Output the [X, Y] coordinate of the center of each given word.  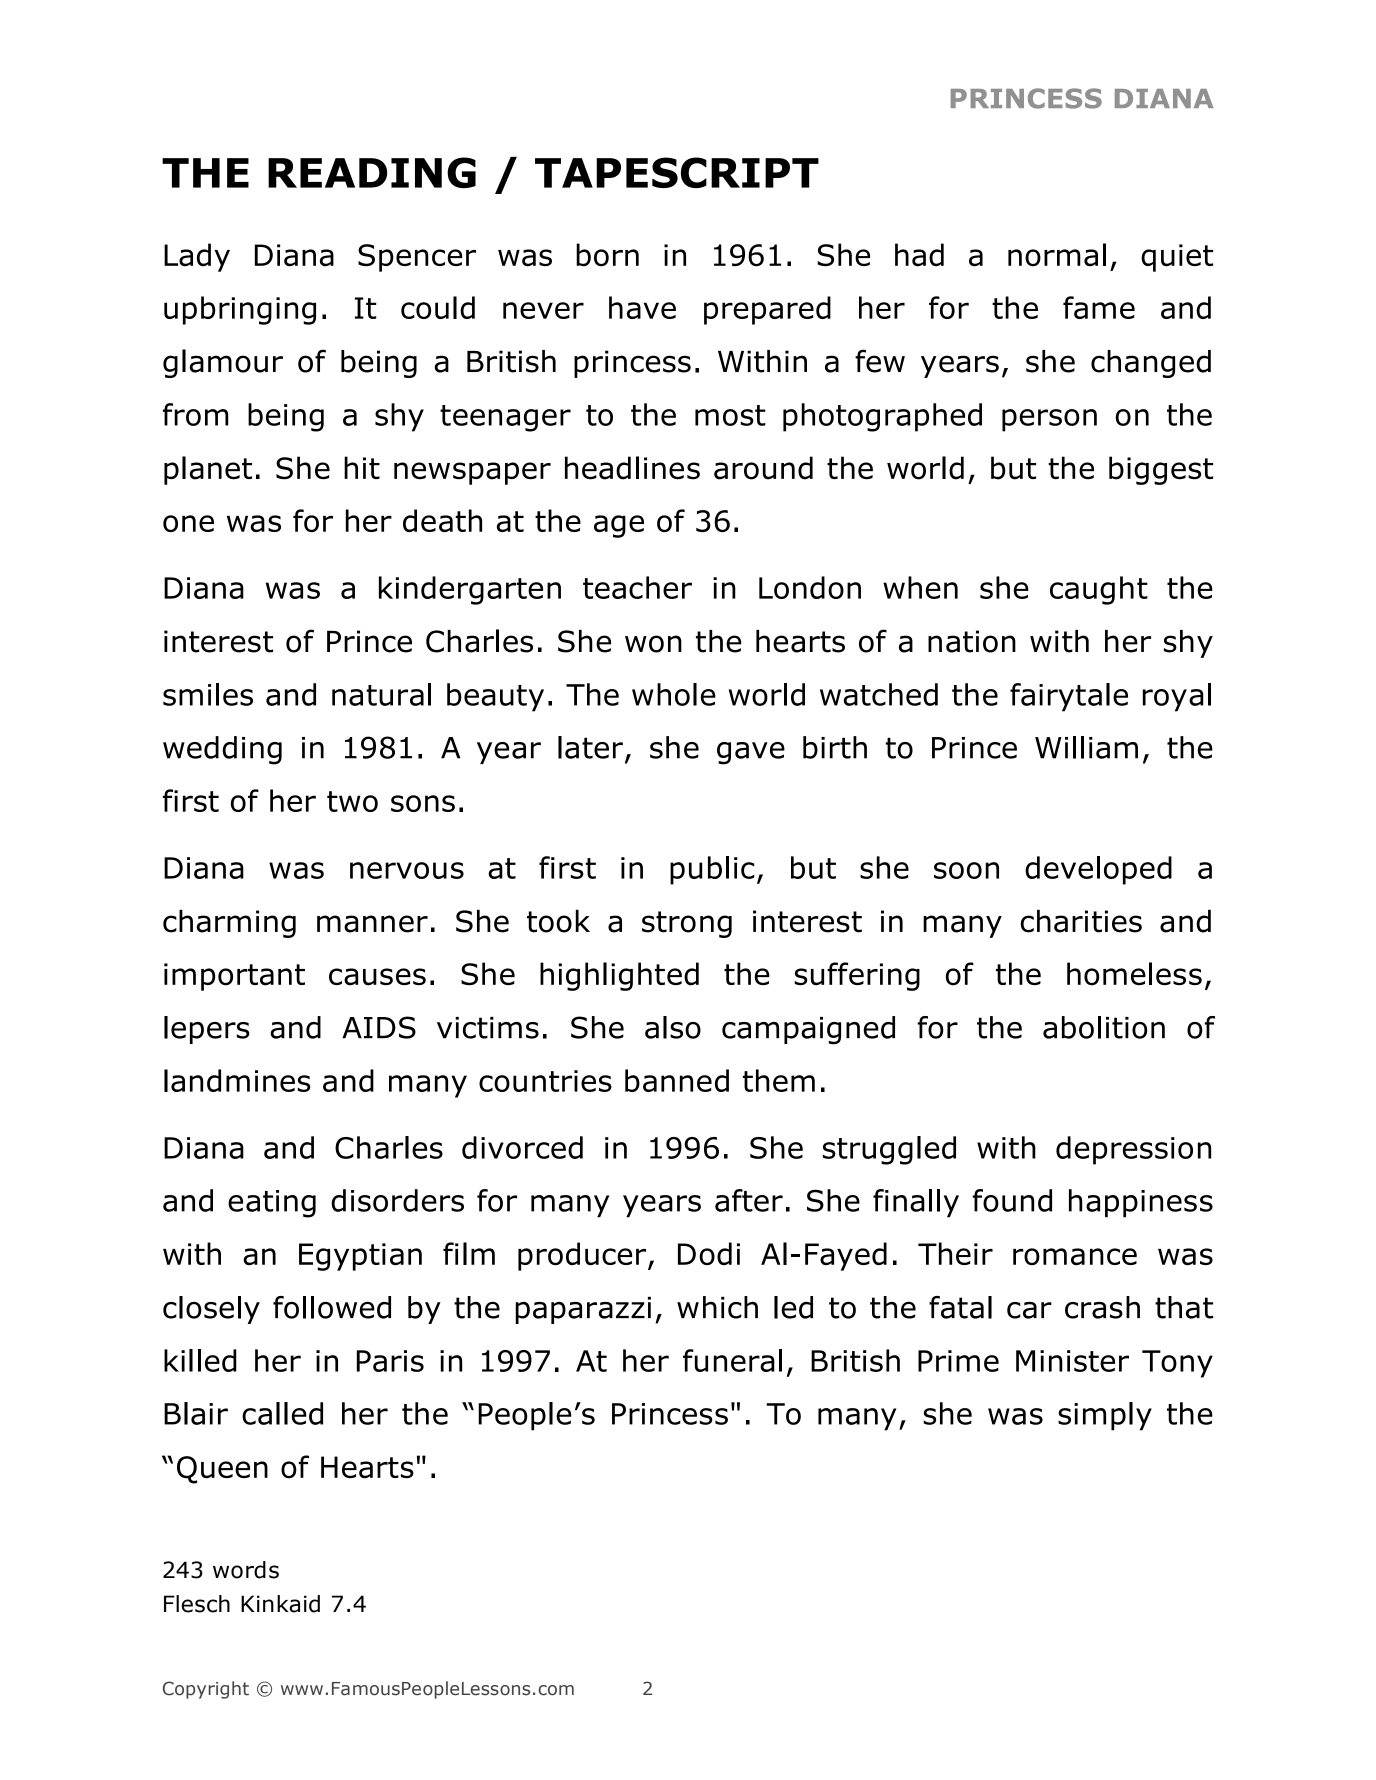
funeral [732, 1360]
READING [372, 172]
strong [687, 924]
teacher [637, 587]
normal [1057, 255]
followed [332, 1307]
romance [1075, 1256]
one [188, 523]
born [607, 255]
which [717, 1307]
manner [372, 924]
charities [1081, 921]
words [246, 1570]
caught [1099, 590]
